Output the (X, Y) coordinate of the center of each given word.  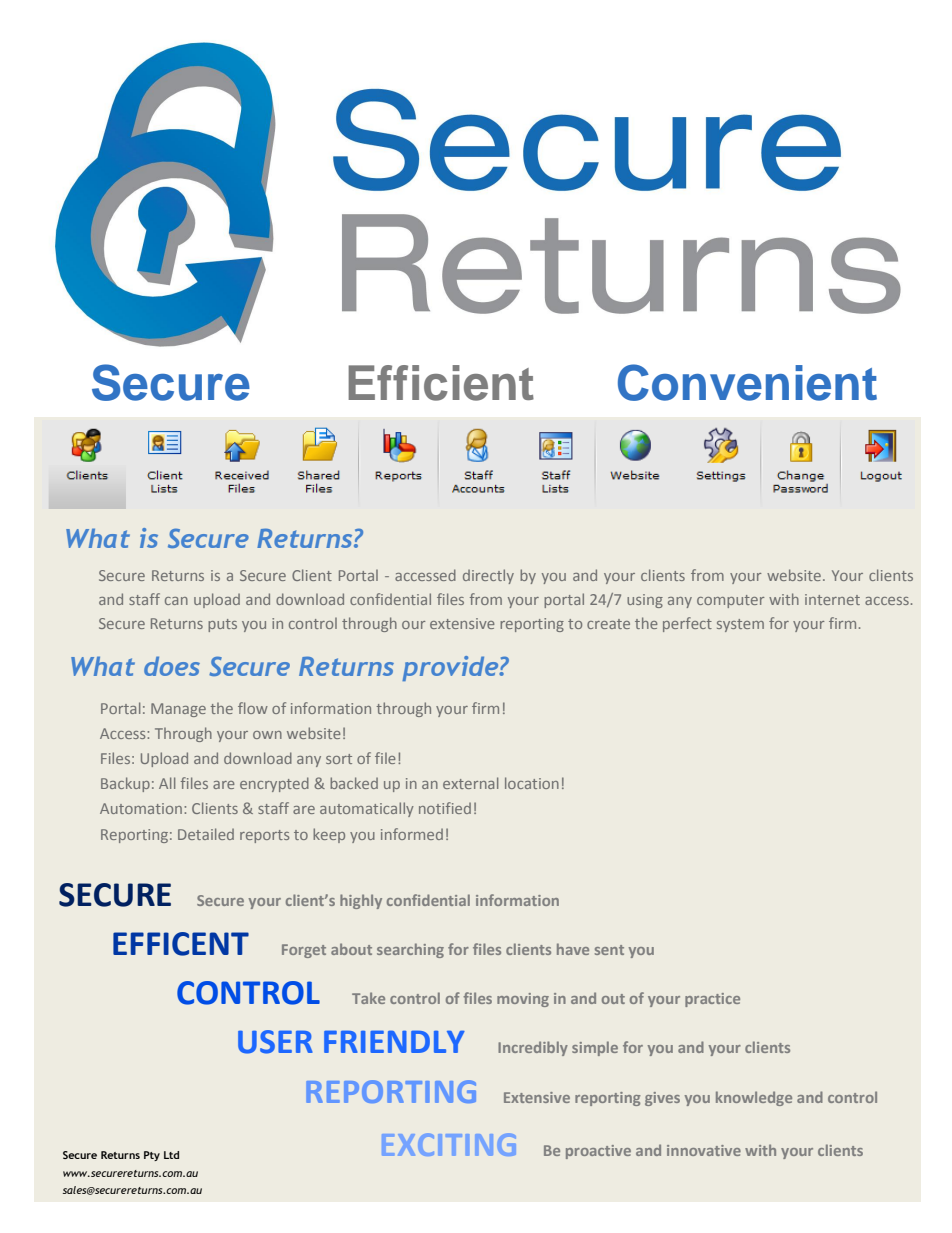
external (470, 783)
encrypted (274, 784)
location (532, 783)
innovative (704, 1150)
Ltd (171, 1155)
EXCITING (449, 1144)
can (176, 601)
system (740, 625)
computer (730, 601)
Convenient (747, 382)
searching (410, 950)
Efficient (441, 383)
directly (488, 576)
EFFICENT (181, 944)
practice (712, 1000)
